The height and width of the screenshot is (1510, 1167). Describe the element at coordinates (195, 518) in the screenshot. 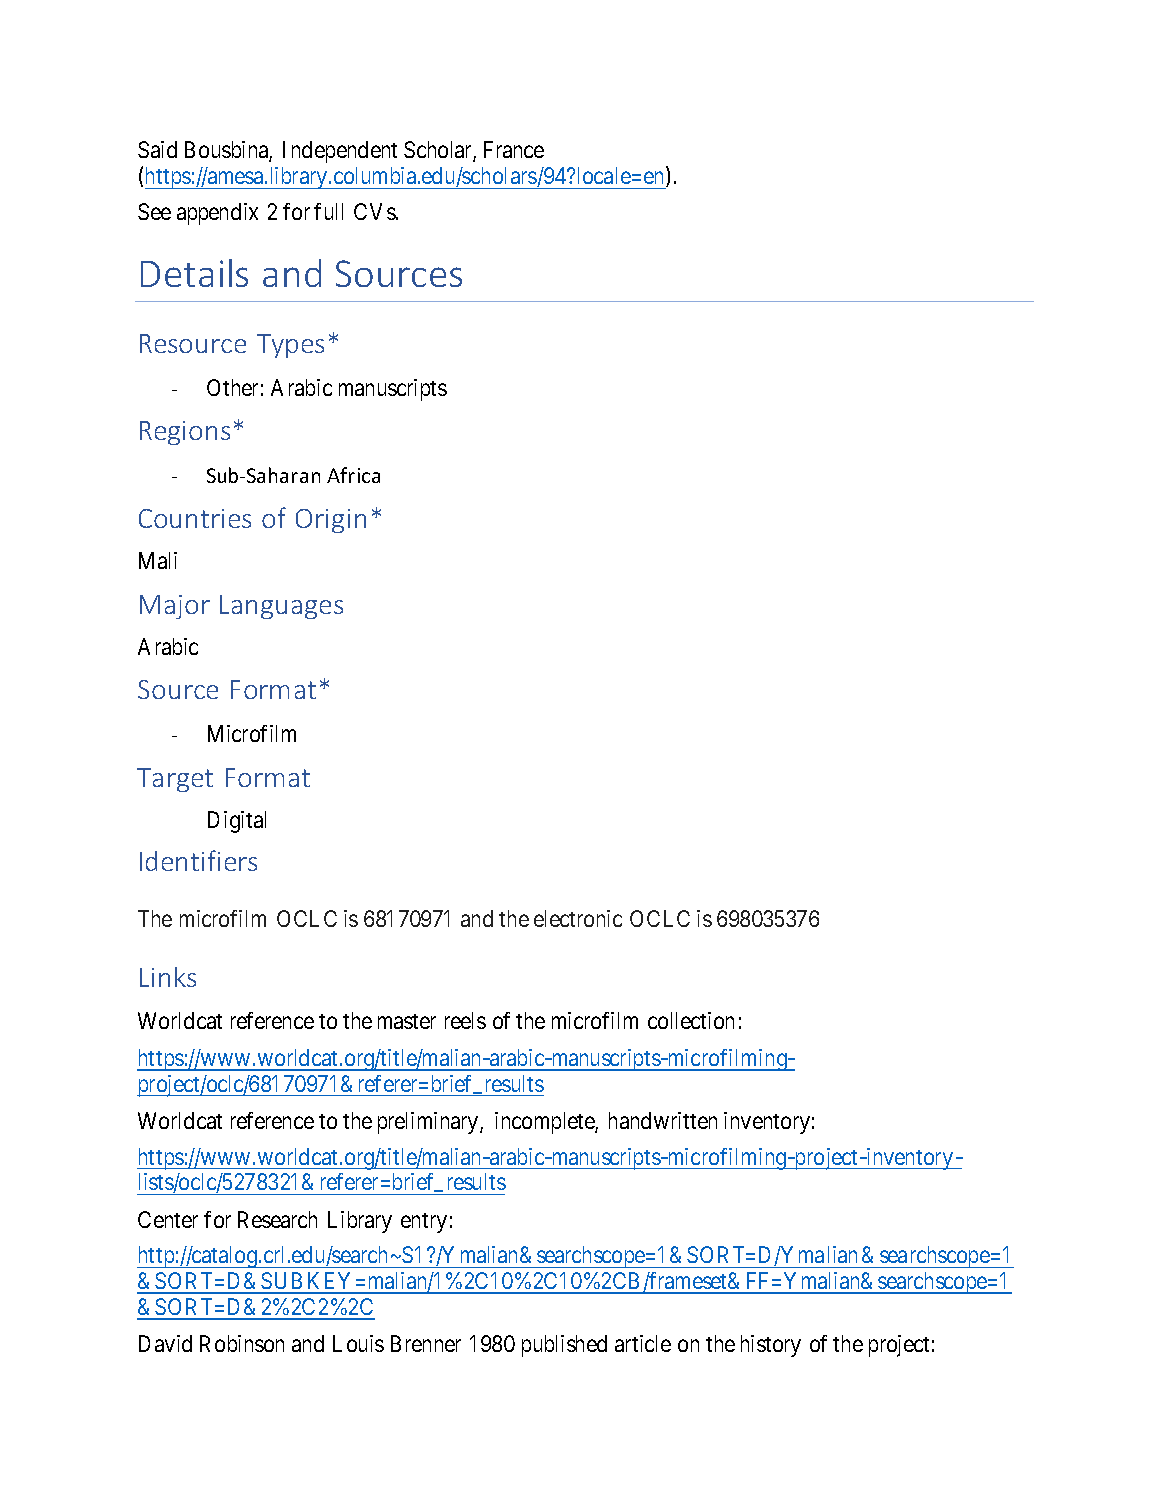

I see `Countries` at that location.
